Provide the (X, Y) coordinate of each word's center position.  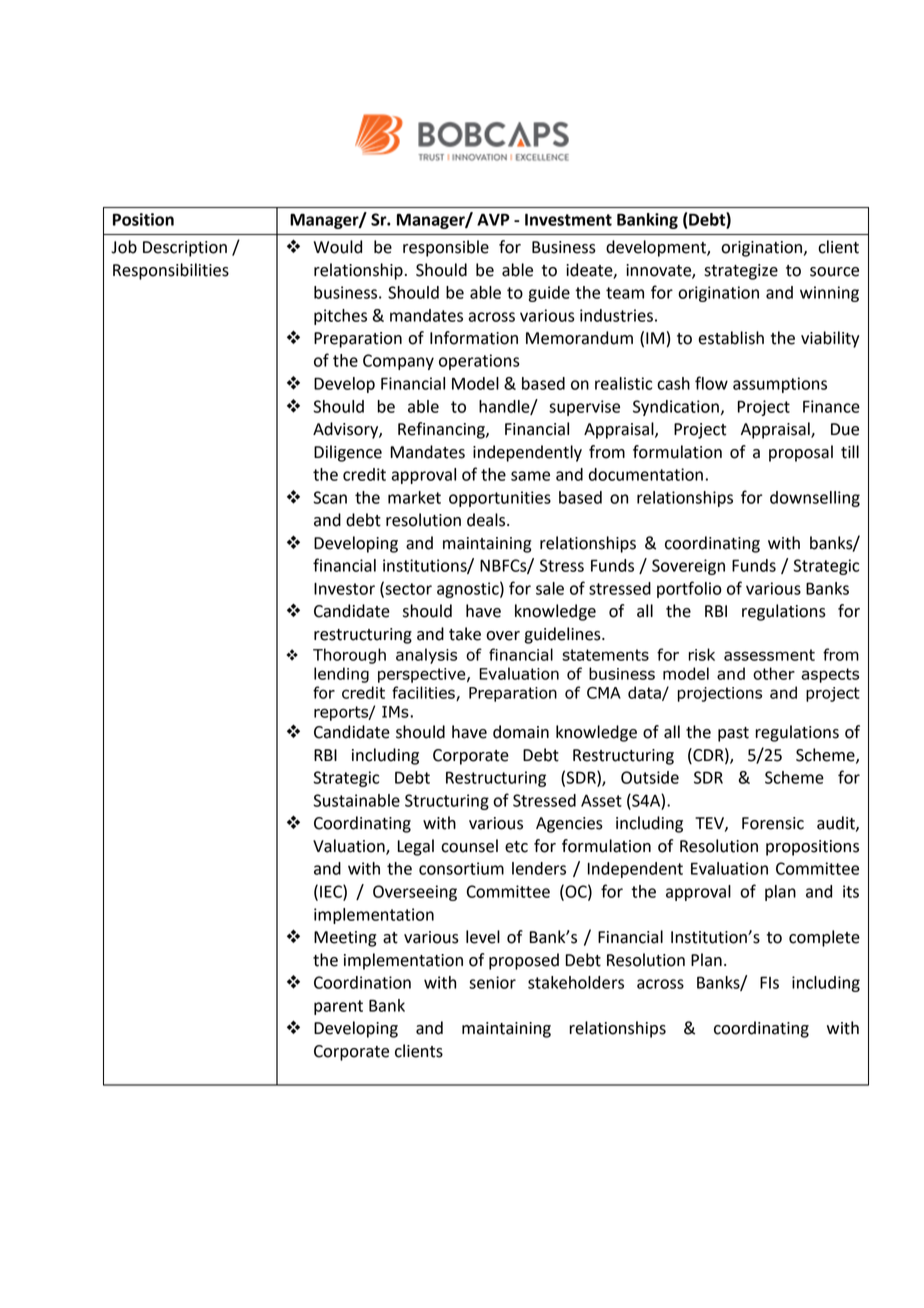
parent (338, 1007)
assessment (769, 655)
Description (185, 249)
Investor (344, 589)
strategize (741, 272)
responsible (446, 248)
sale (550, 588)
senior (492, 982)
